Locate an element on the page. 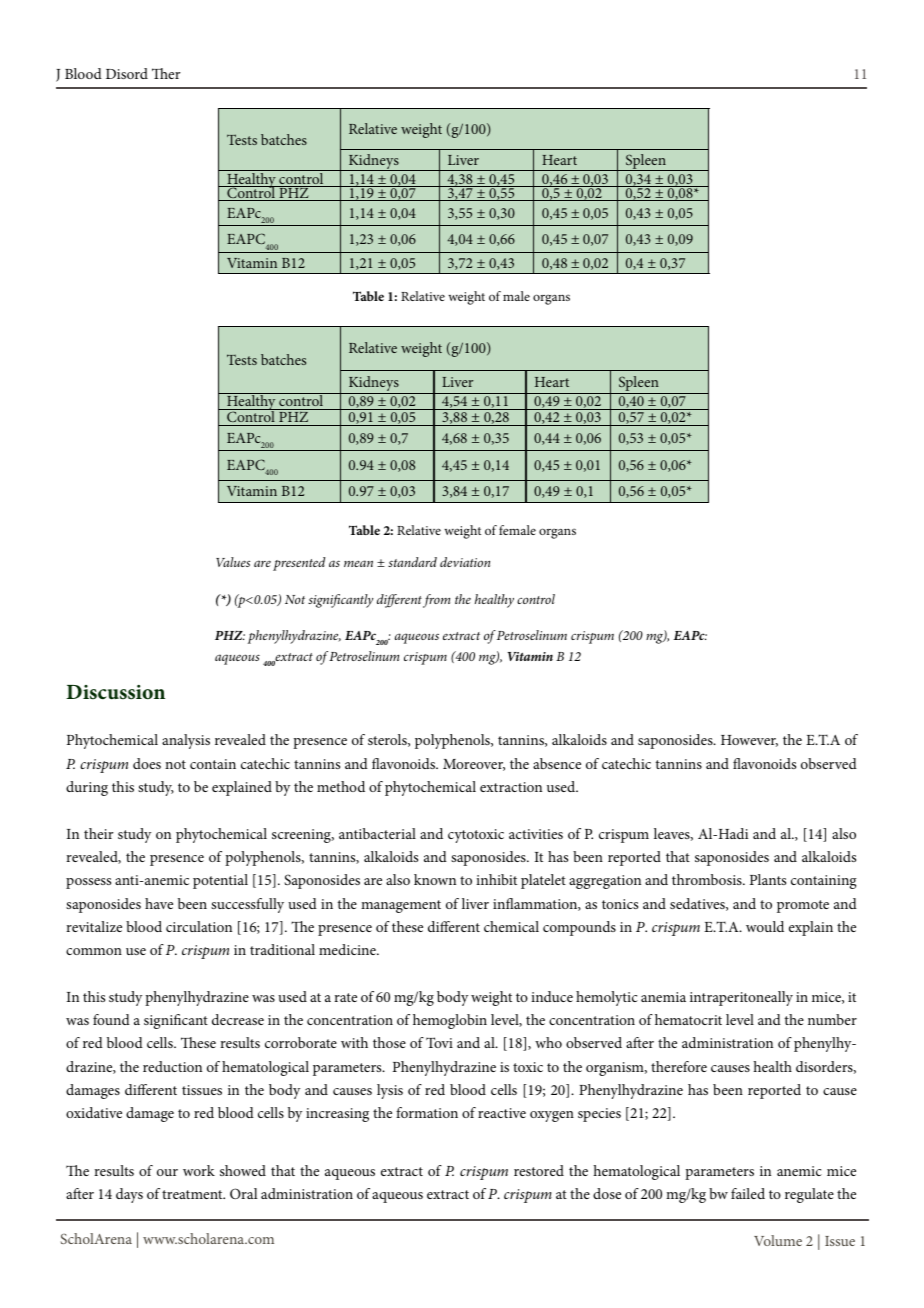 Image resolution: width=924 pixels, height=1308 pixels. hemoglobin is located at coordinates (450, 1021).
